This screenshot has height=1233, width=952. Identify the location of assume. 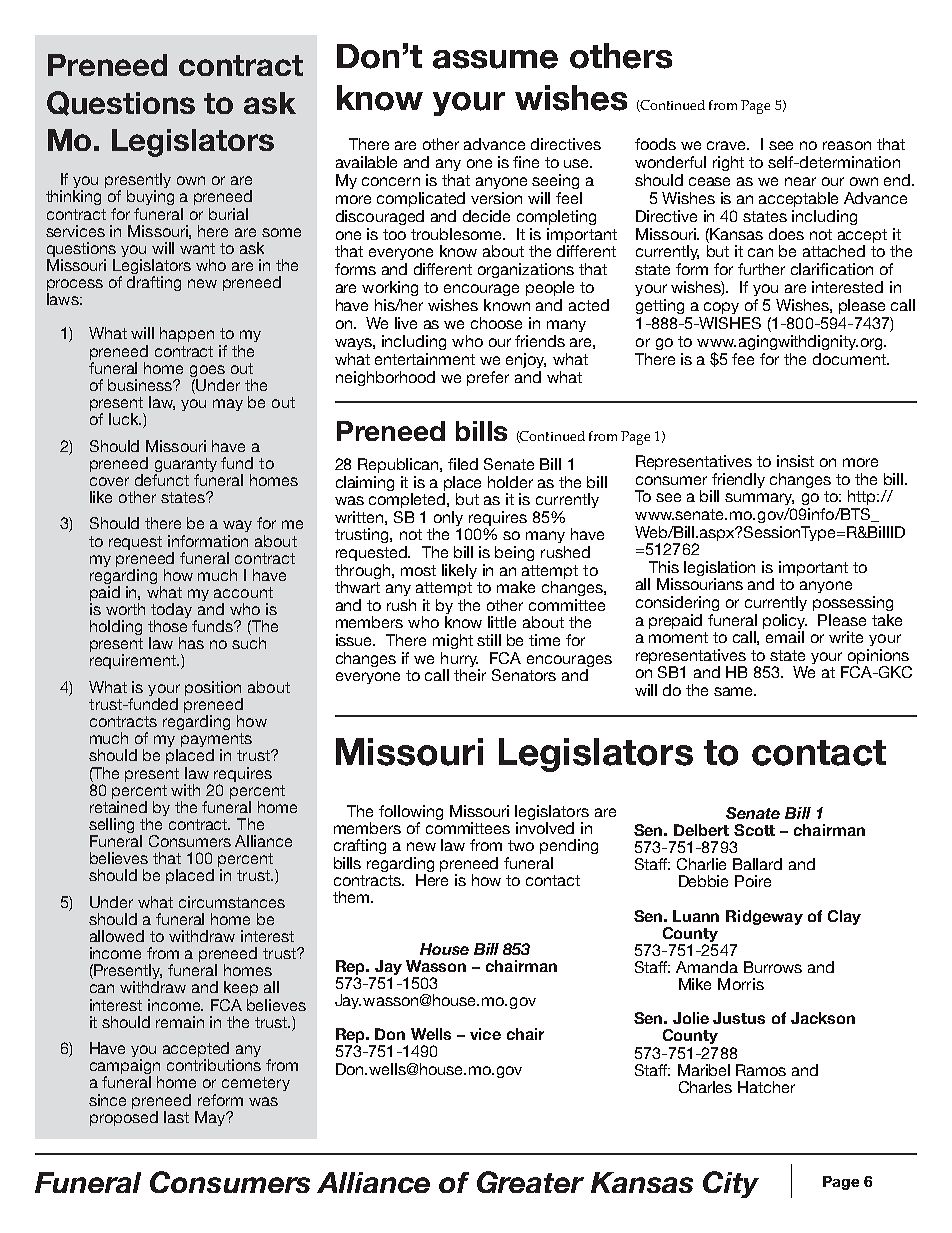
(495, 59).
